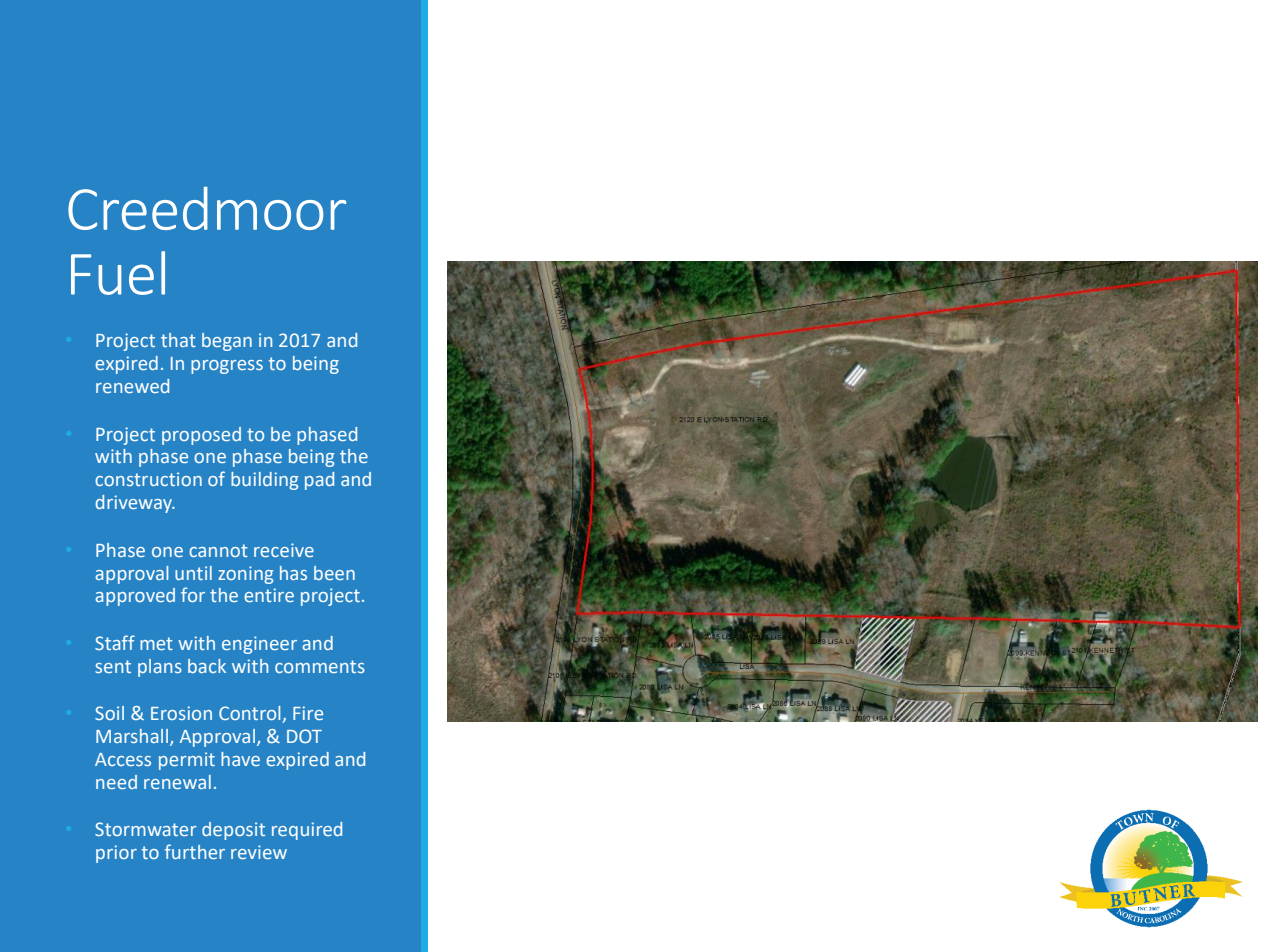  Describe the element at coordinates (132, 386) in the screenshot. I see `renewed` at that location.
